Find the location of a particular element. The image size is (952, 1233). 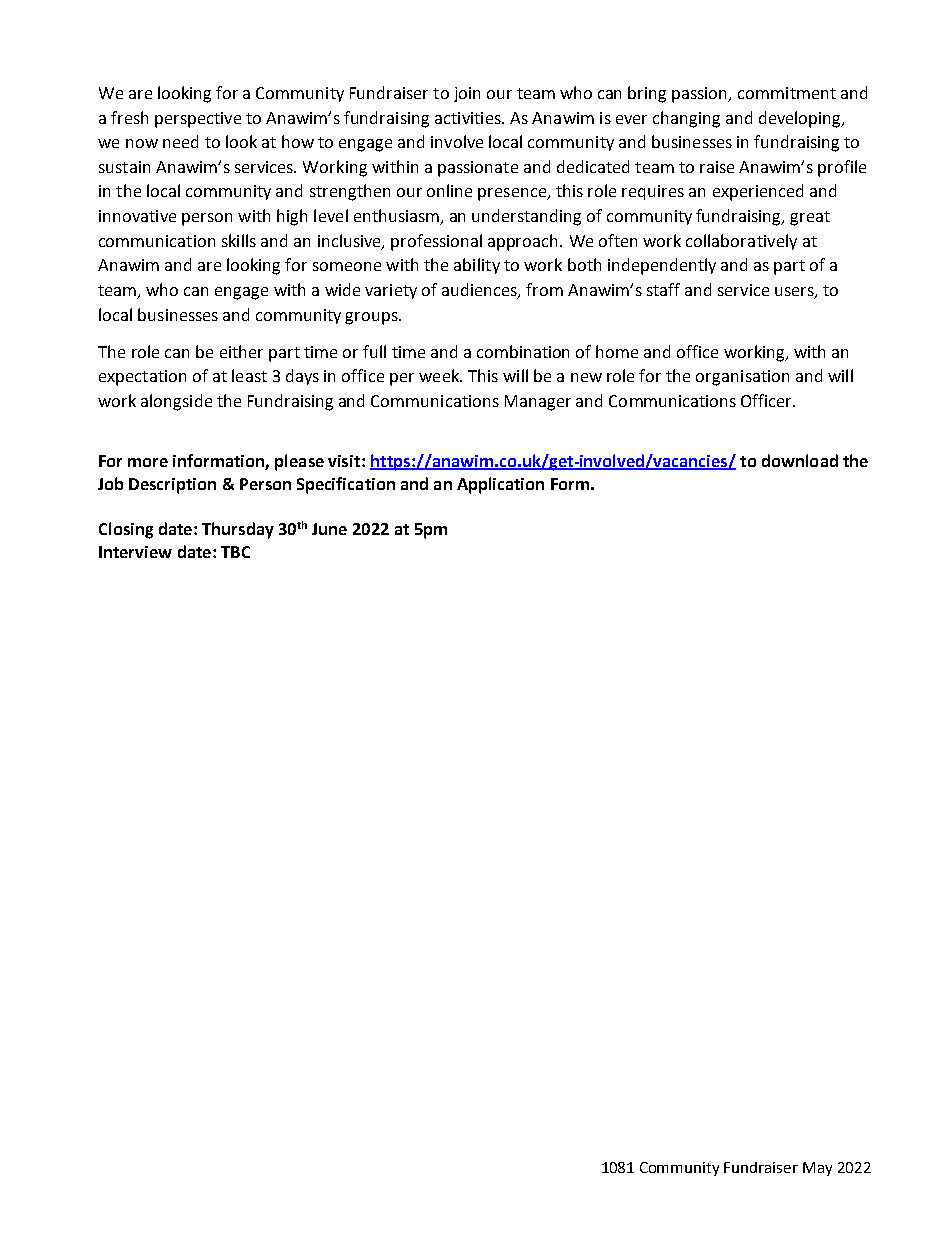

Thursday is located at coordinates (238, 530).
